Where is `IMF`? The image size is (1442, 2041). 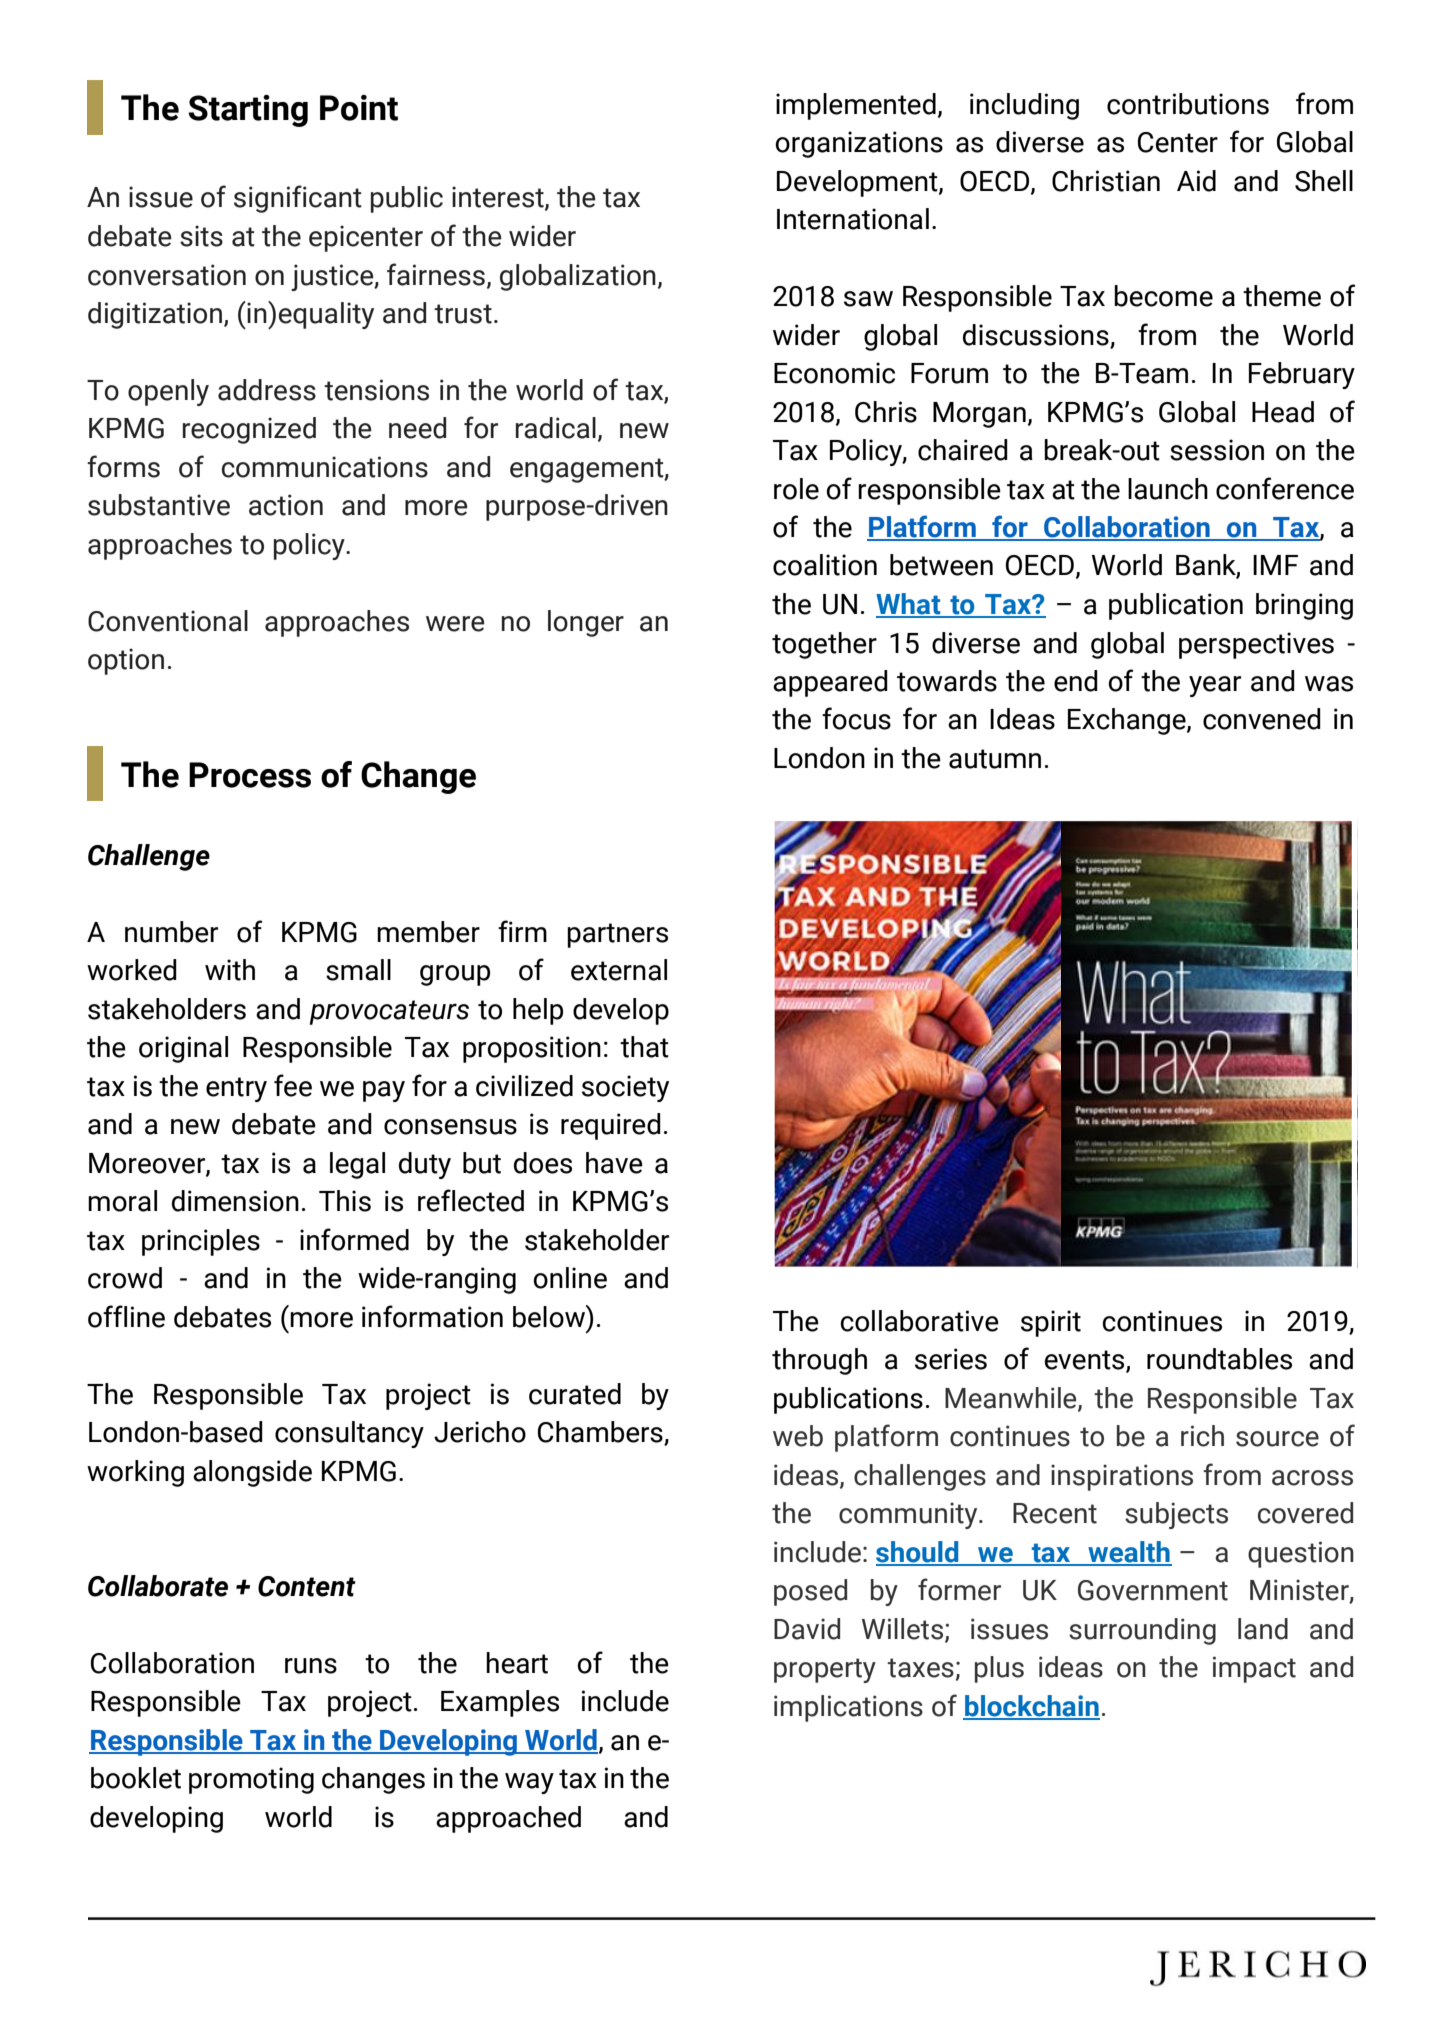
IMF is located at coordinates (1275, 565).
